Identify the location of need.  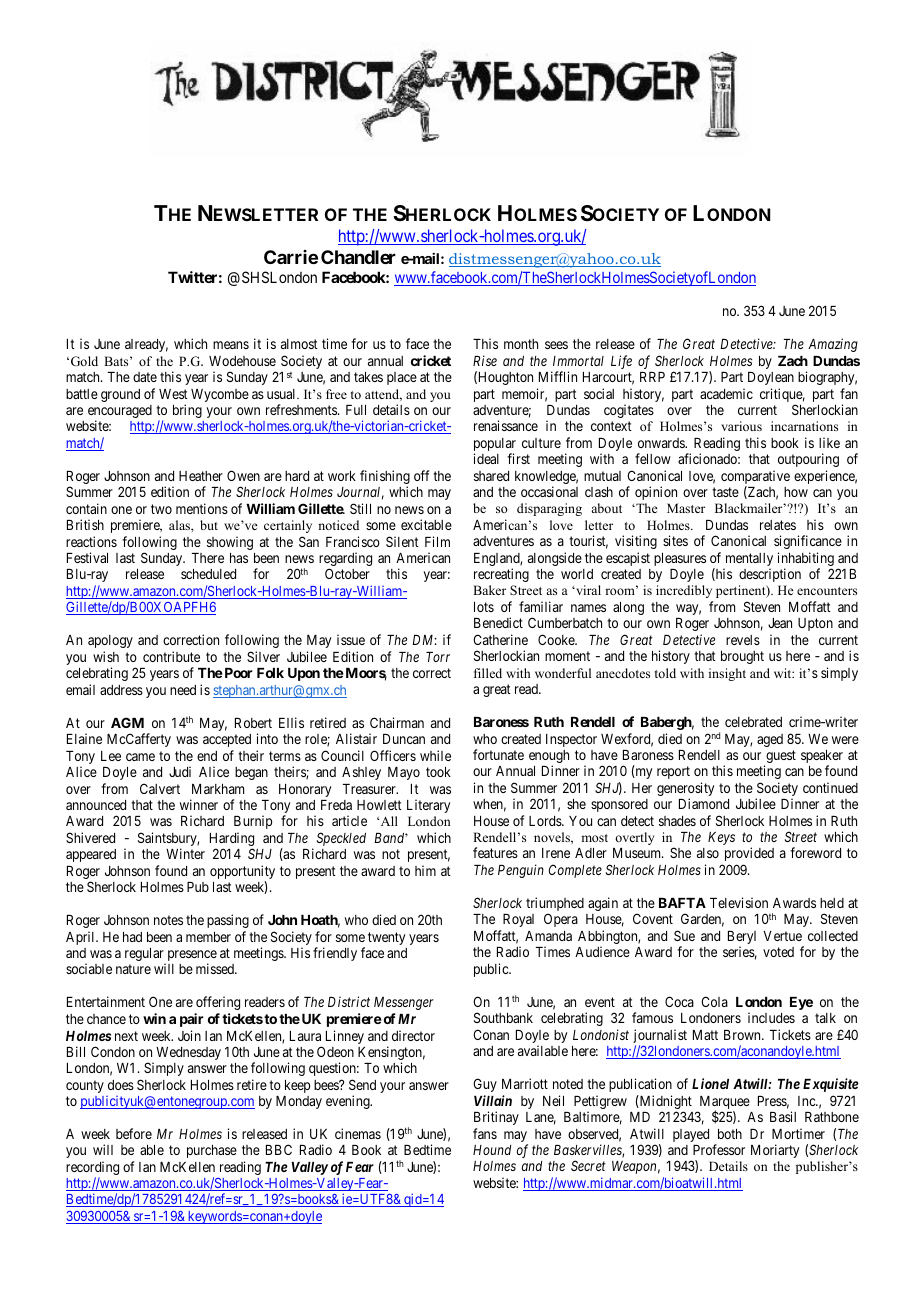
(183, 690).
